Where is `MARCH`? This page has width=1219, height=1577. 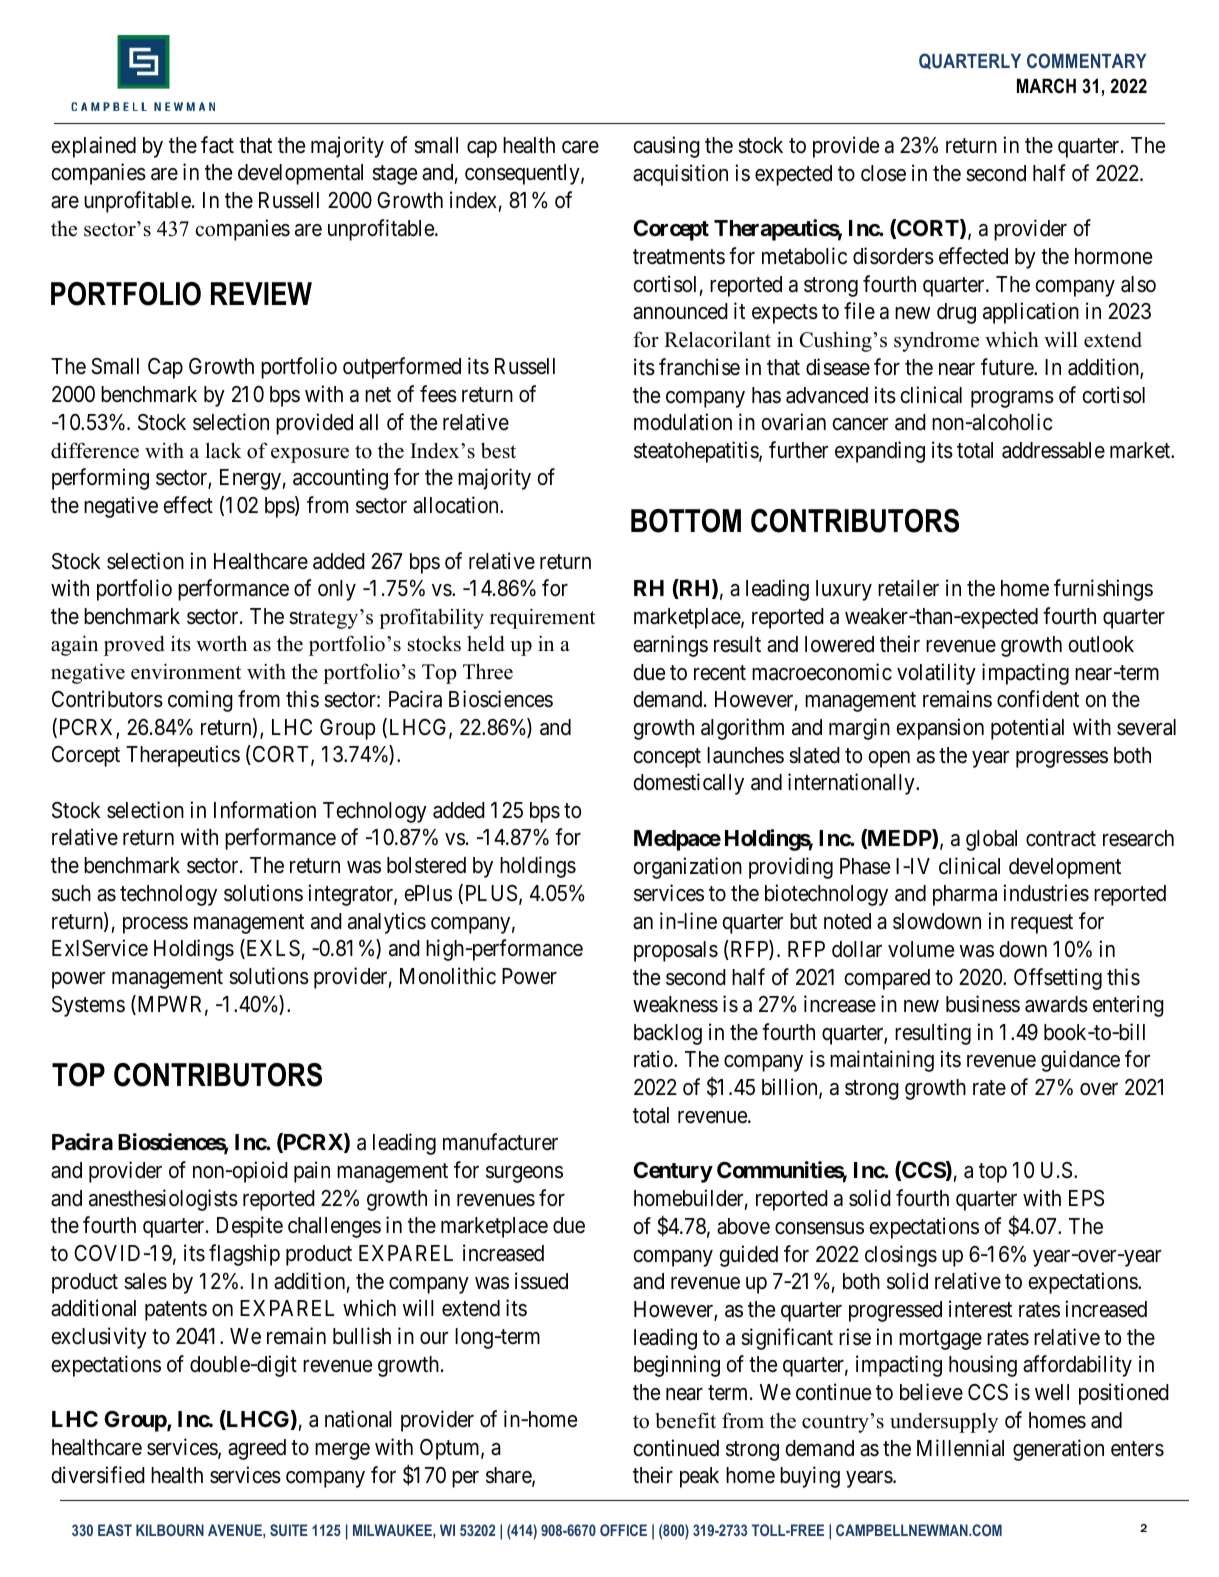
MARCH is located at coordinates (1046, 86).
